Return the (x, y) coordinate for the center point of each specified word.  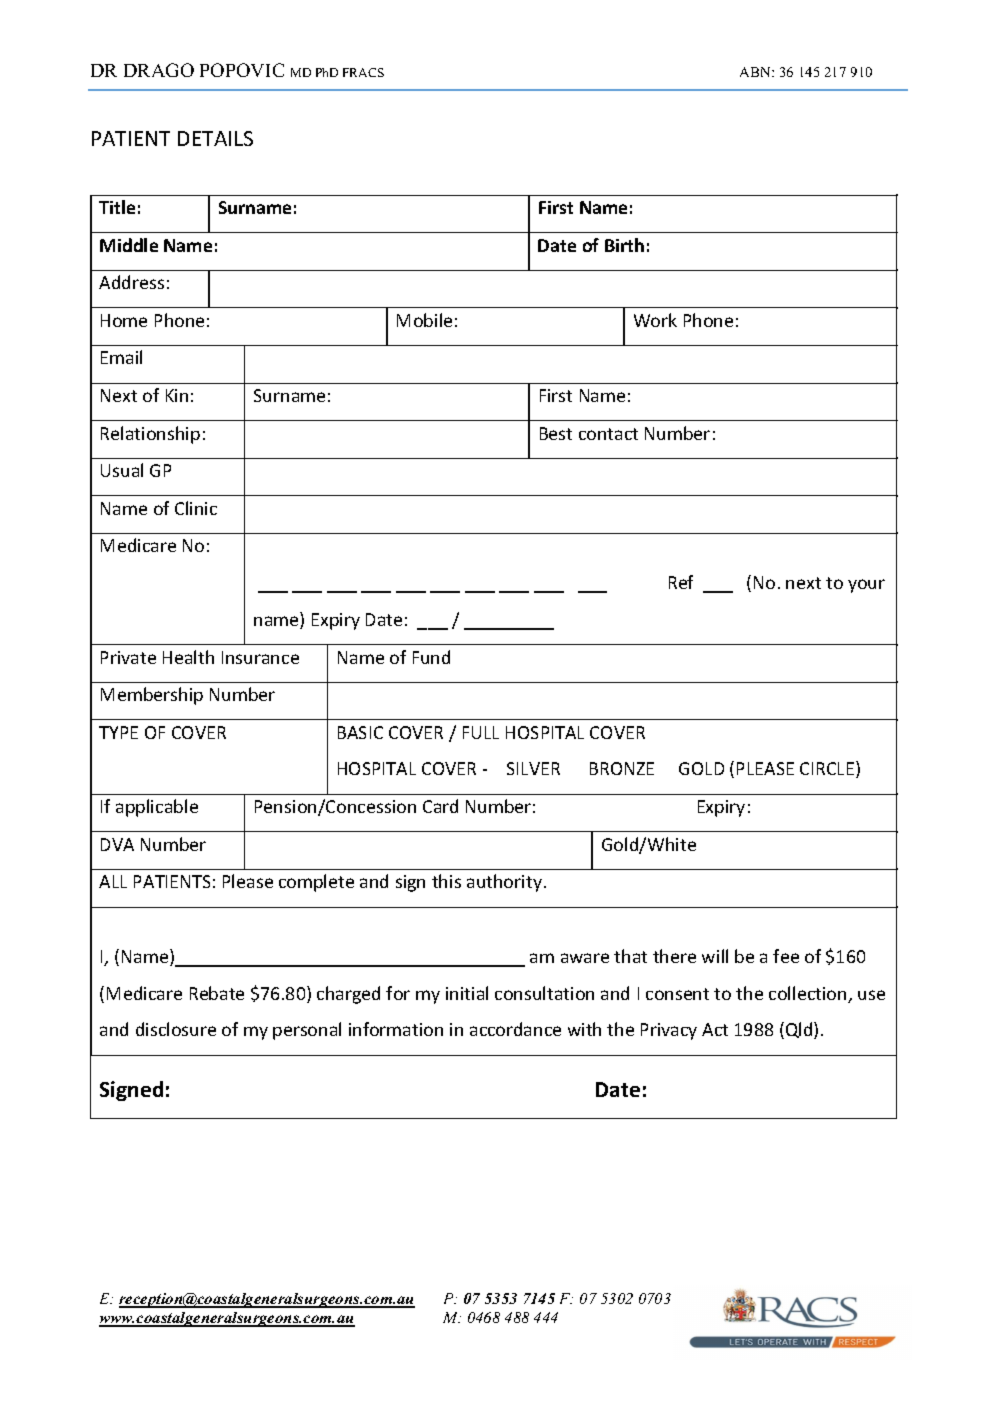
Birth (624, 245)
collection (809, 994)
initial (467, 993)
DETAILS (215, 138)
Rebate (217, 993)
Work (655, 320)
